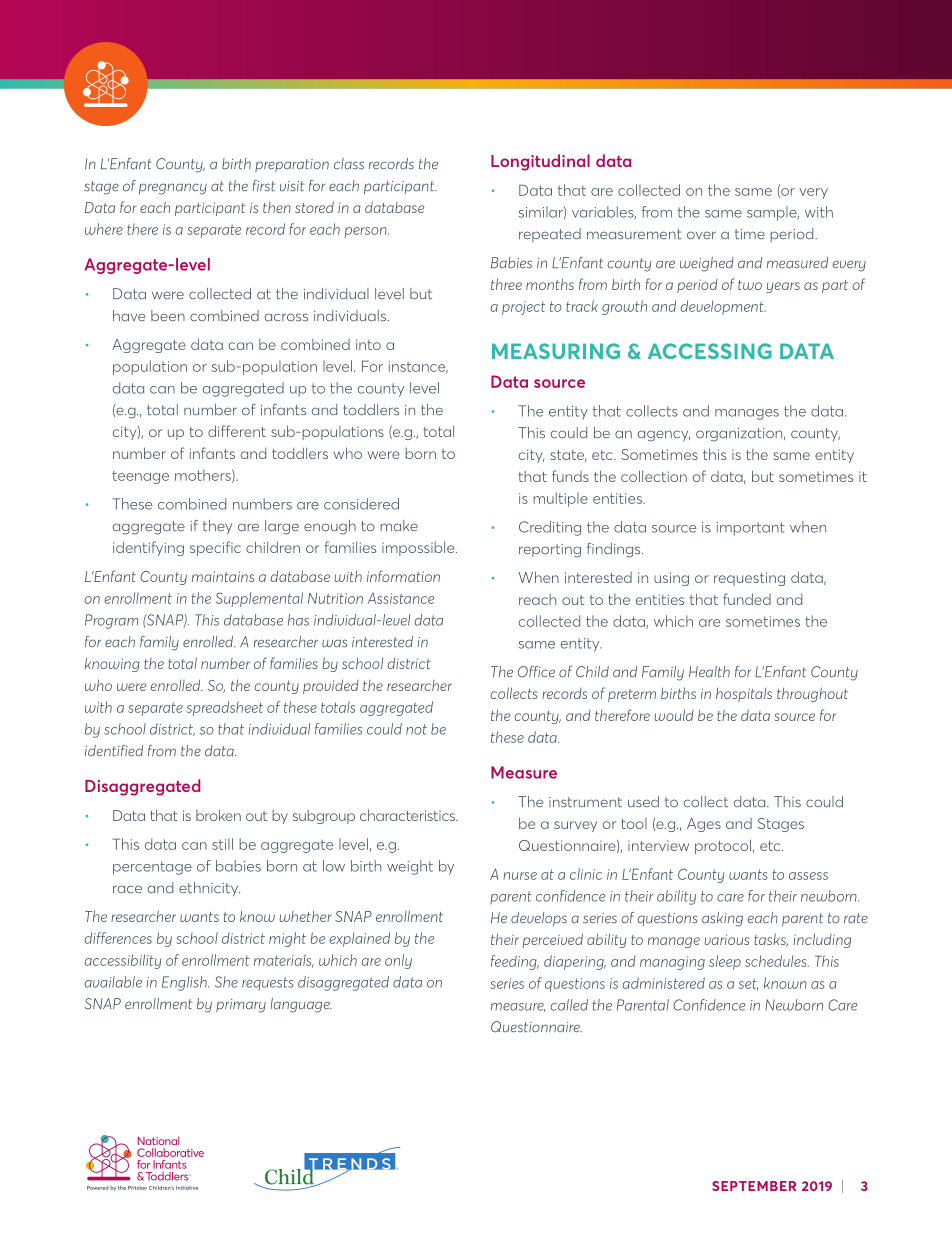  Describe the element at coordinates (664, 436) in the image. I see `agency` at that location.
